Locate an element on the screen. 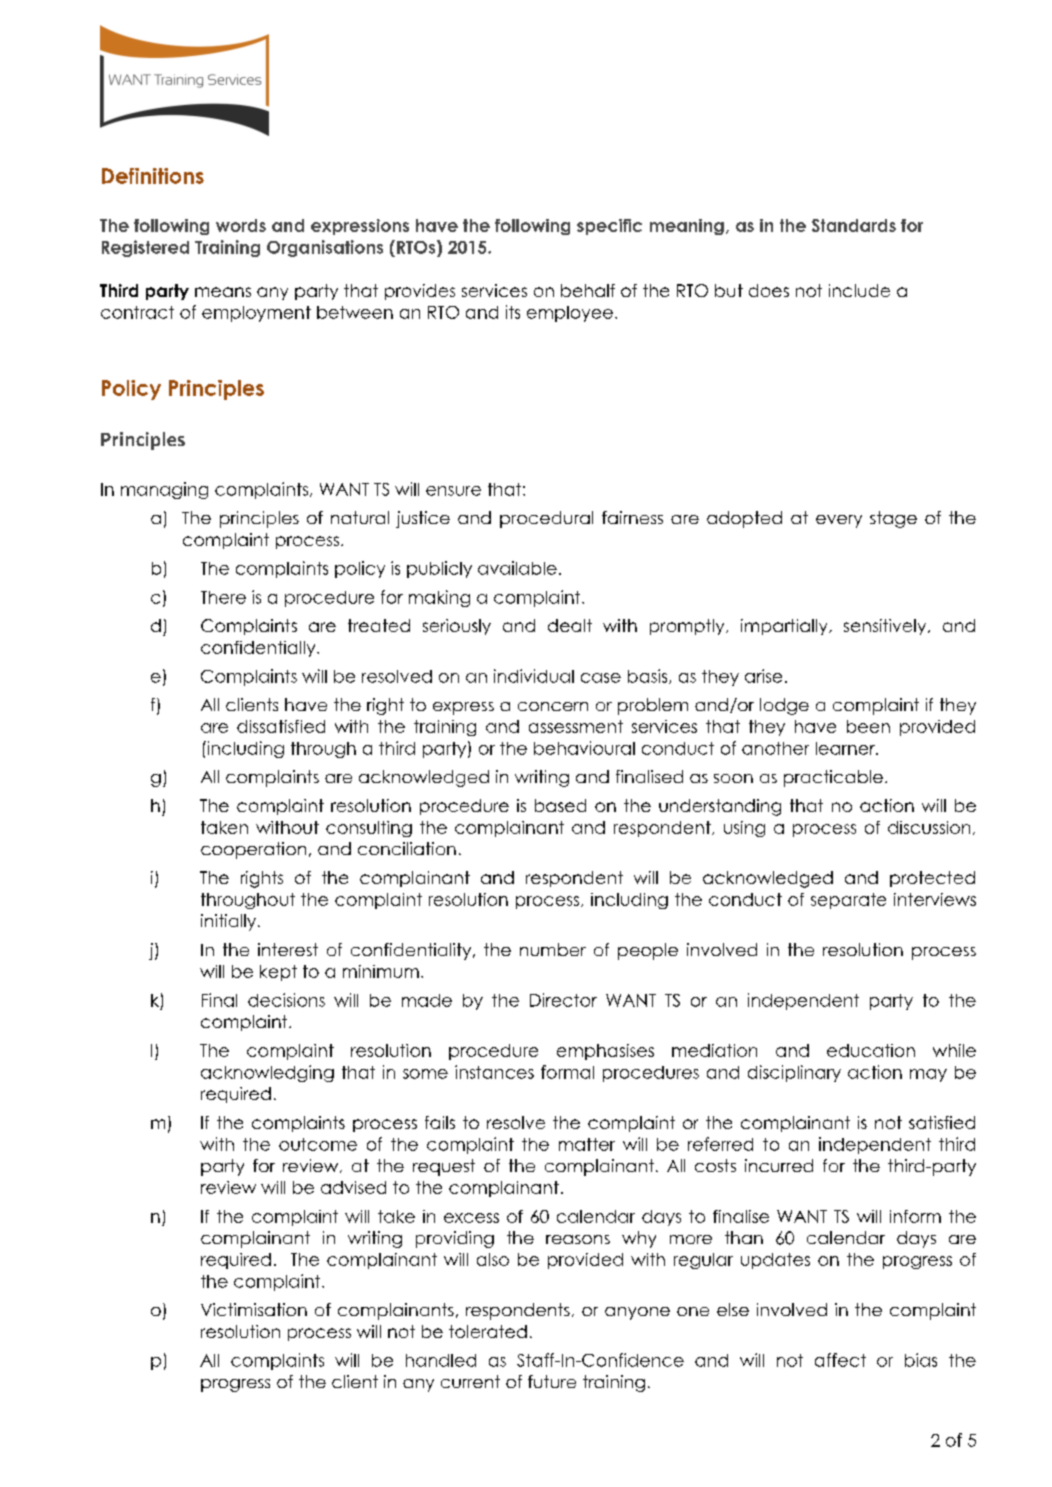 This screenshot has height=1487, width=1052. words is located at coordinates (241, 225).
